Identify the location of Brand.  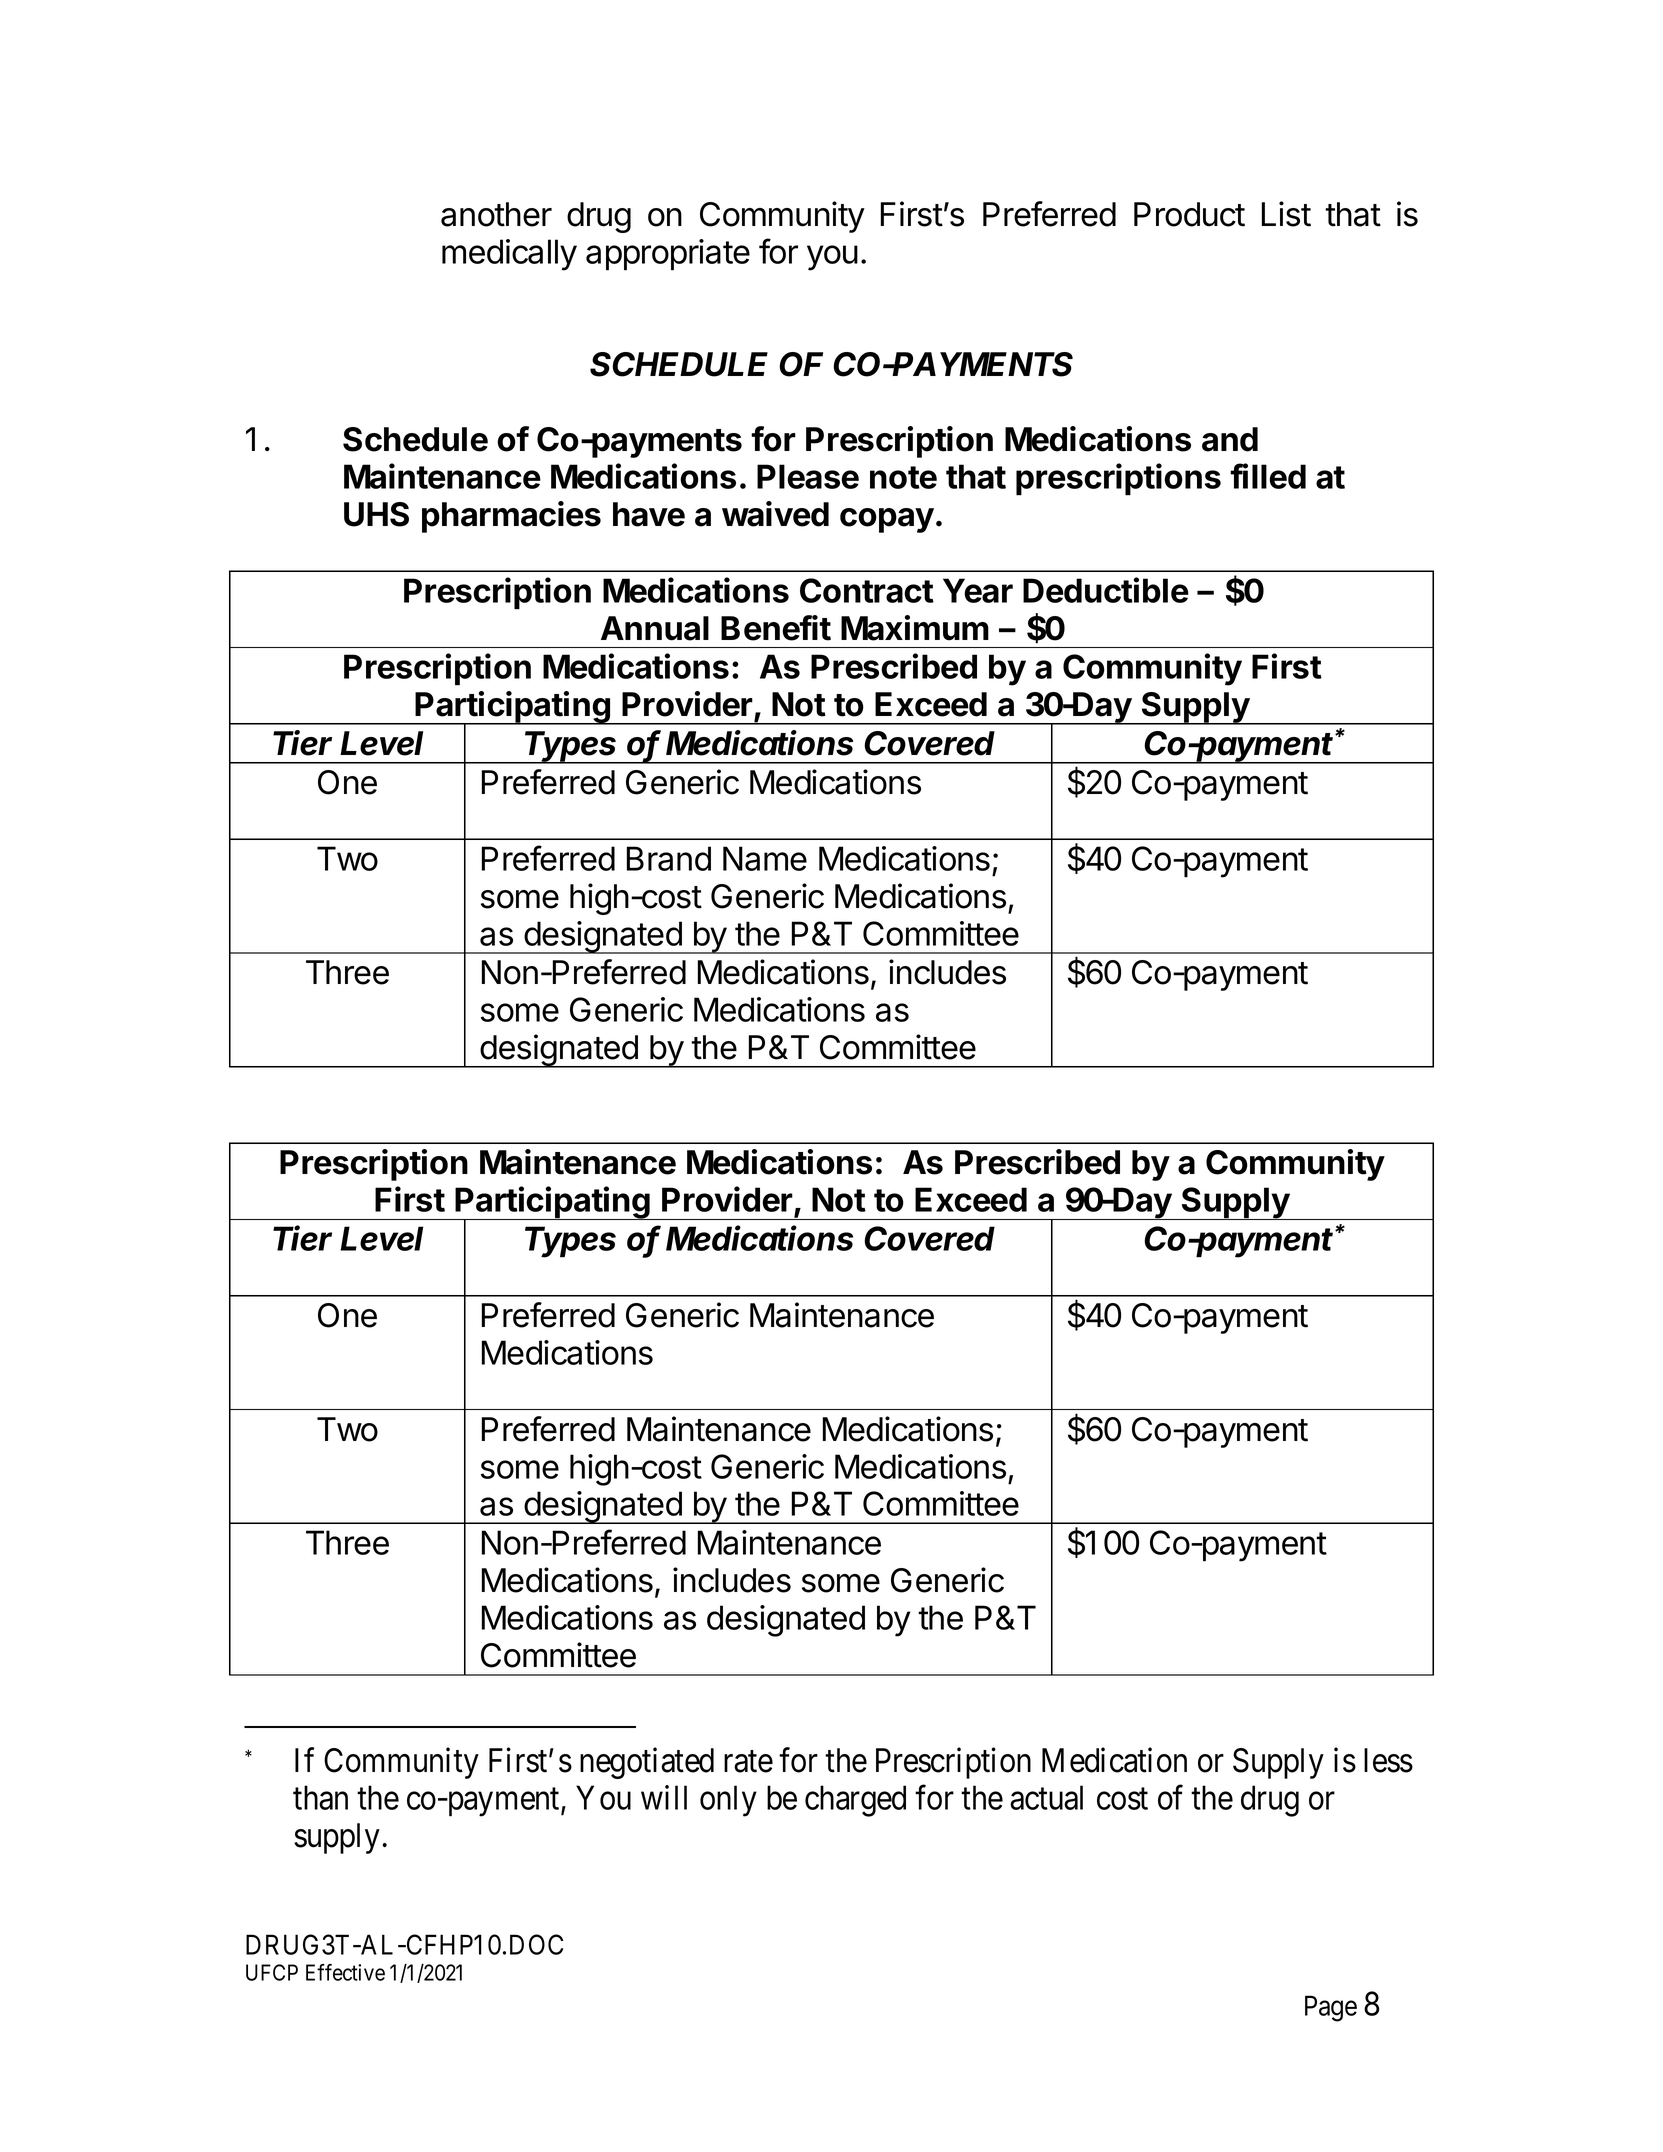
(669, 858).
